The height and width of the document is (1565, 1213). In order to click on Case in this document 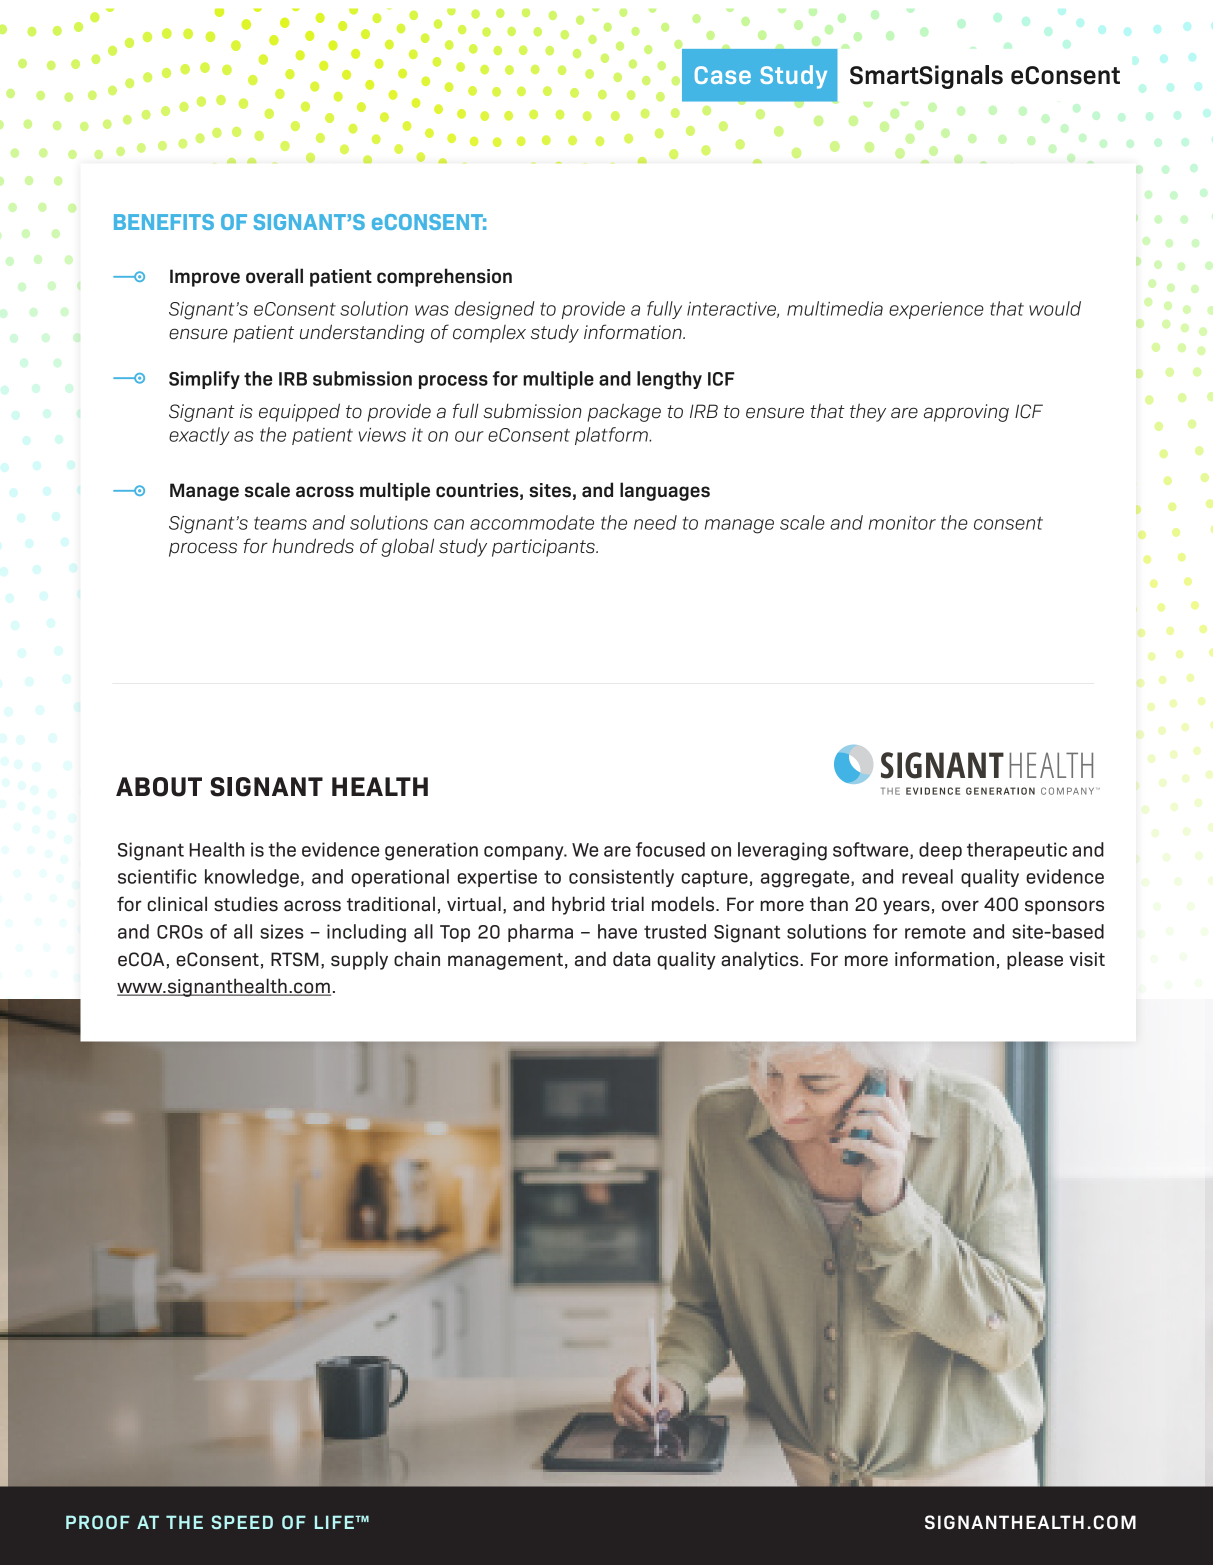, I will do `click(723, 75)`.
